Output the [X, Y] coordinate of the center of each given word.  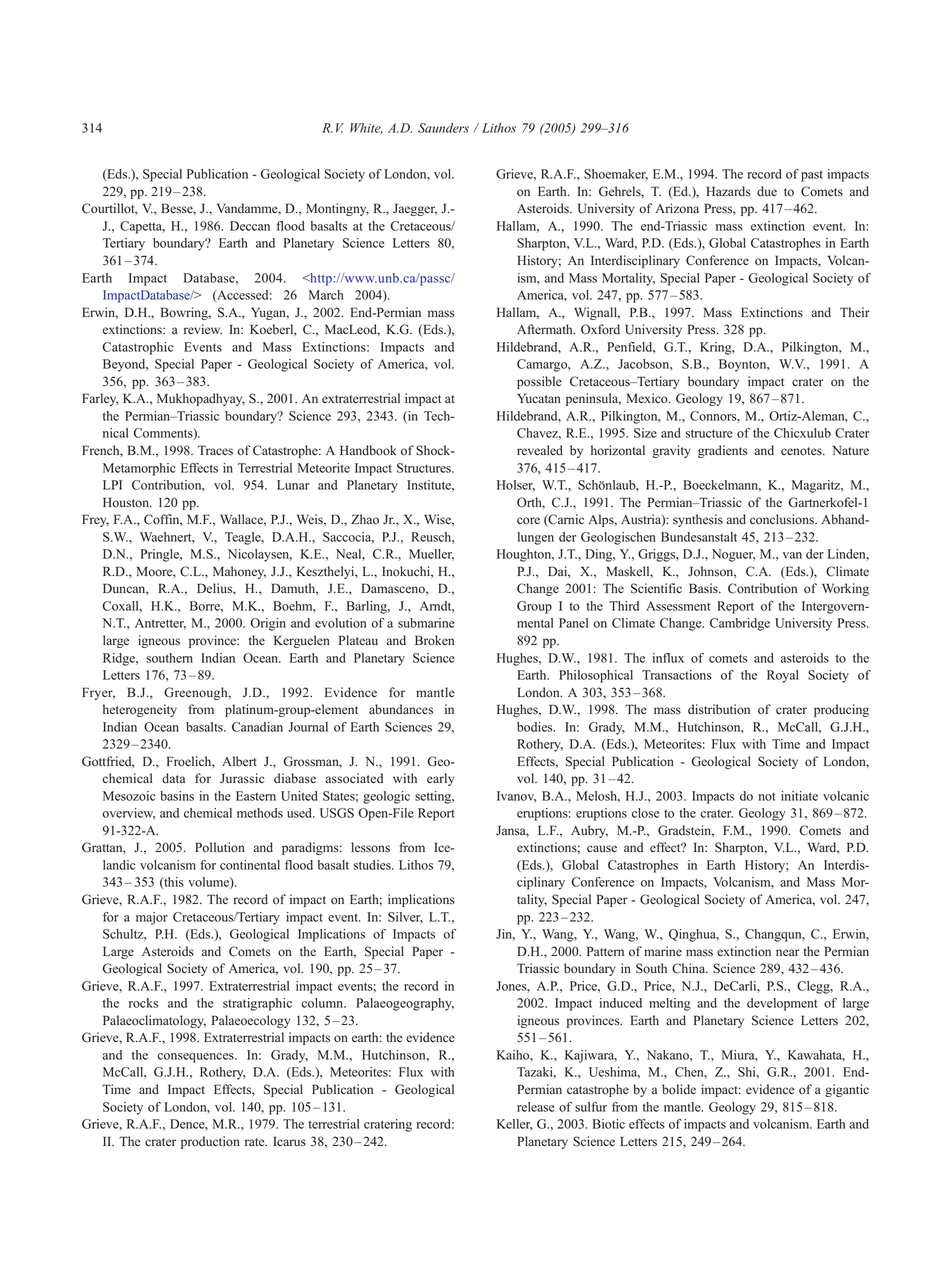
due [767, 191]
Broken [434, 640]
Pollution [220, 847]
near [788, 952]
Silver [405, 918]
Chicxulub [802, 433]
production [210, 1142]
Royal [783, 676]
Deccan [250, 226]
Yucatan [539, 398]
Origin [268, 624]
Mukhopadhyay [201, 399]
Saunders [443, 128]
